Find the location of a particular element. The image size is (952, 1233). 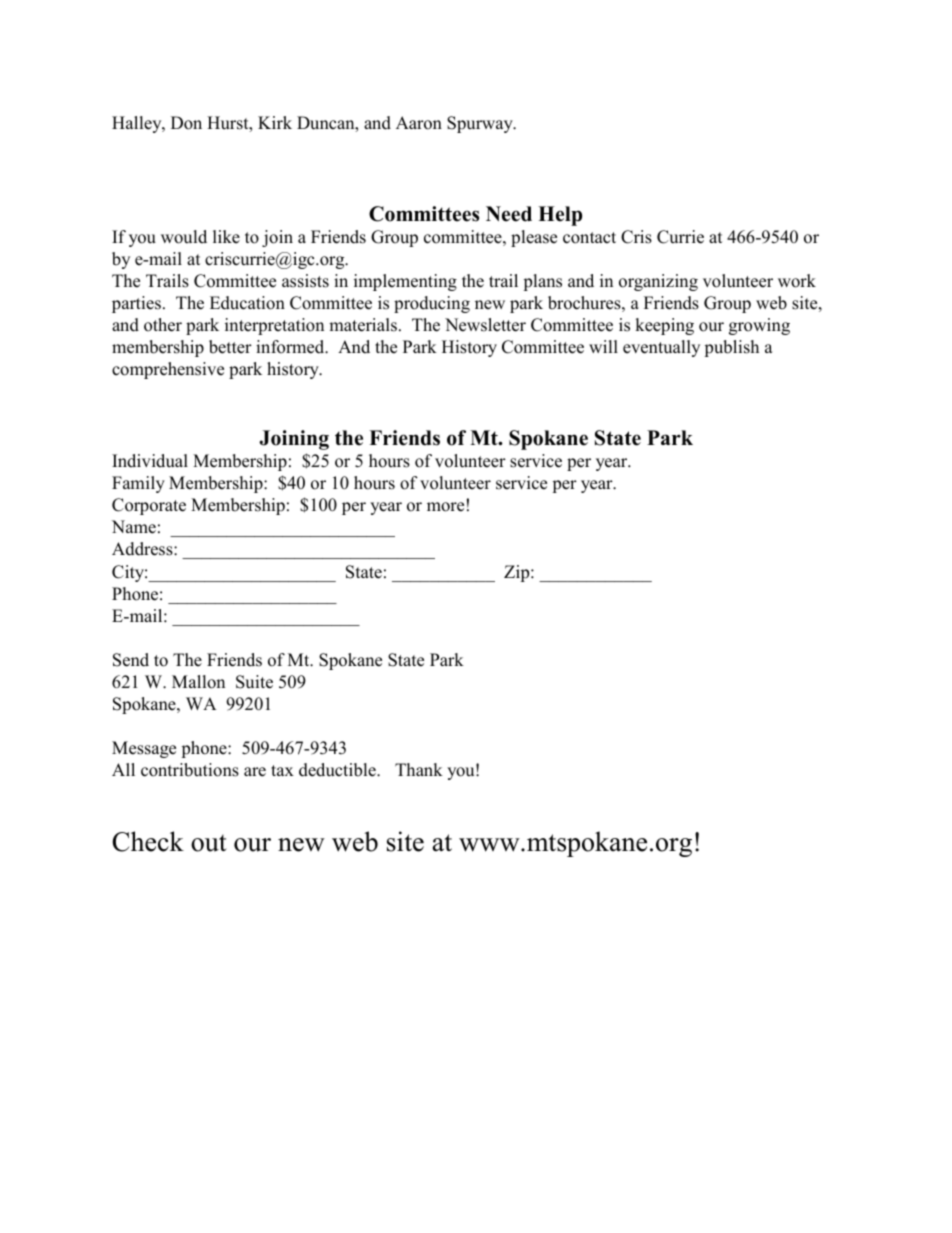

Aaron is located at coordinates (419, 123).
